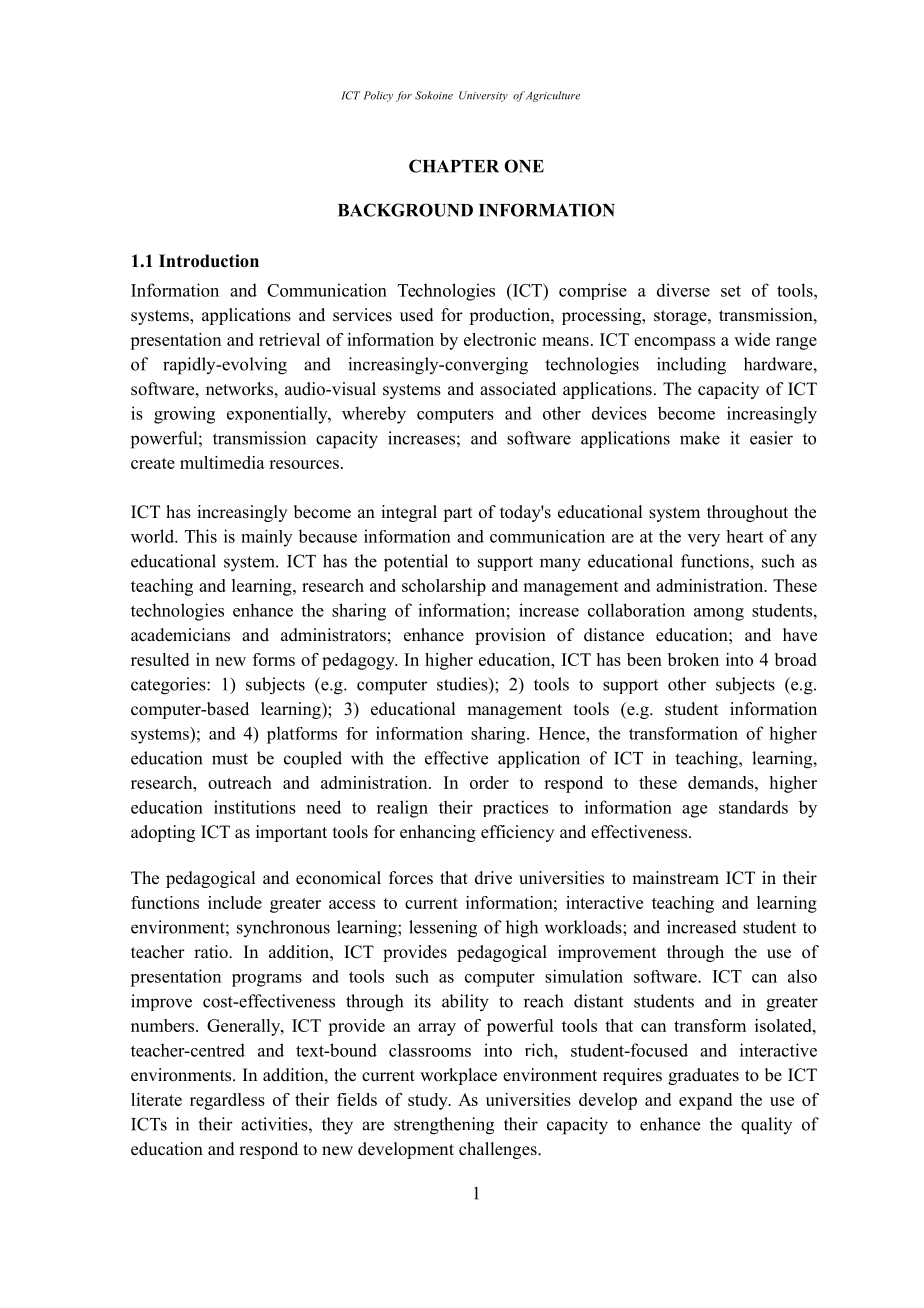 This page has width=924, height=1308. Describe the element at coordinates (719, 614) in the page. I see `among` at that location.
